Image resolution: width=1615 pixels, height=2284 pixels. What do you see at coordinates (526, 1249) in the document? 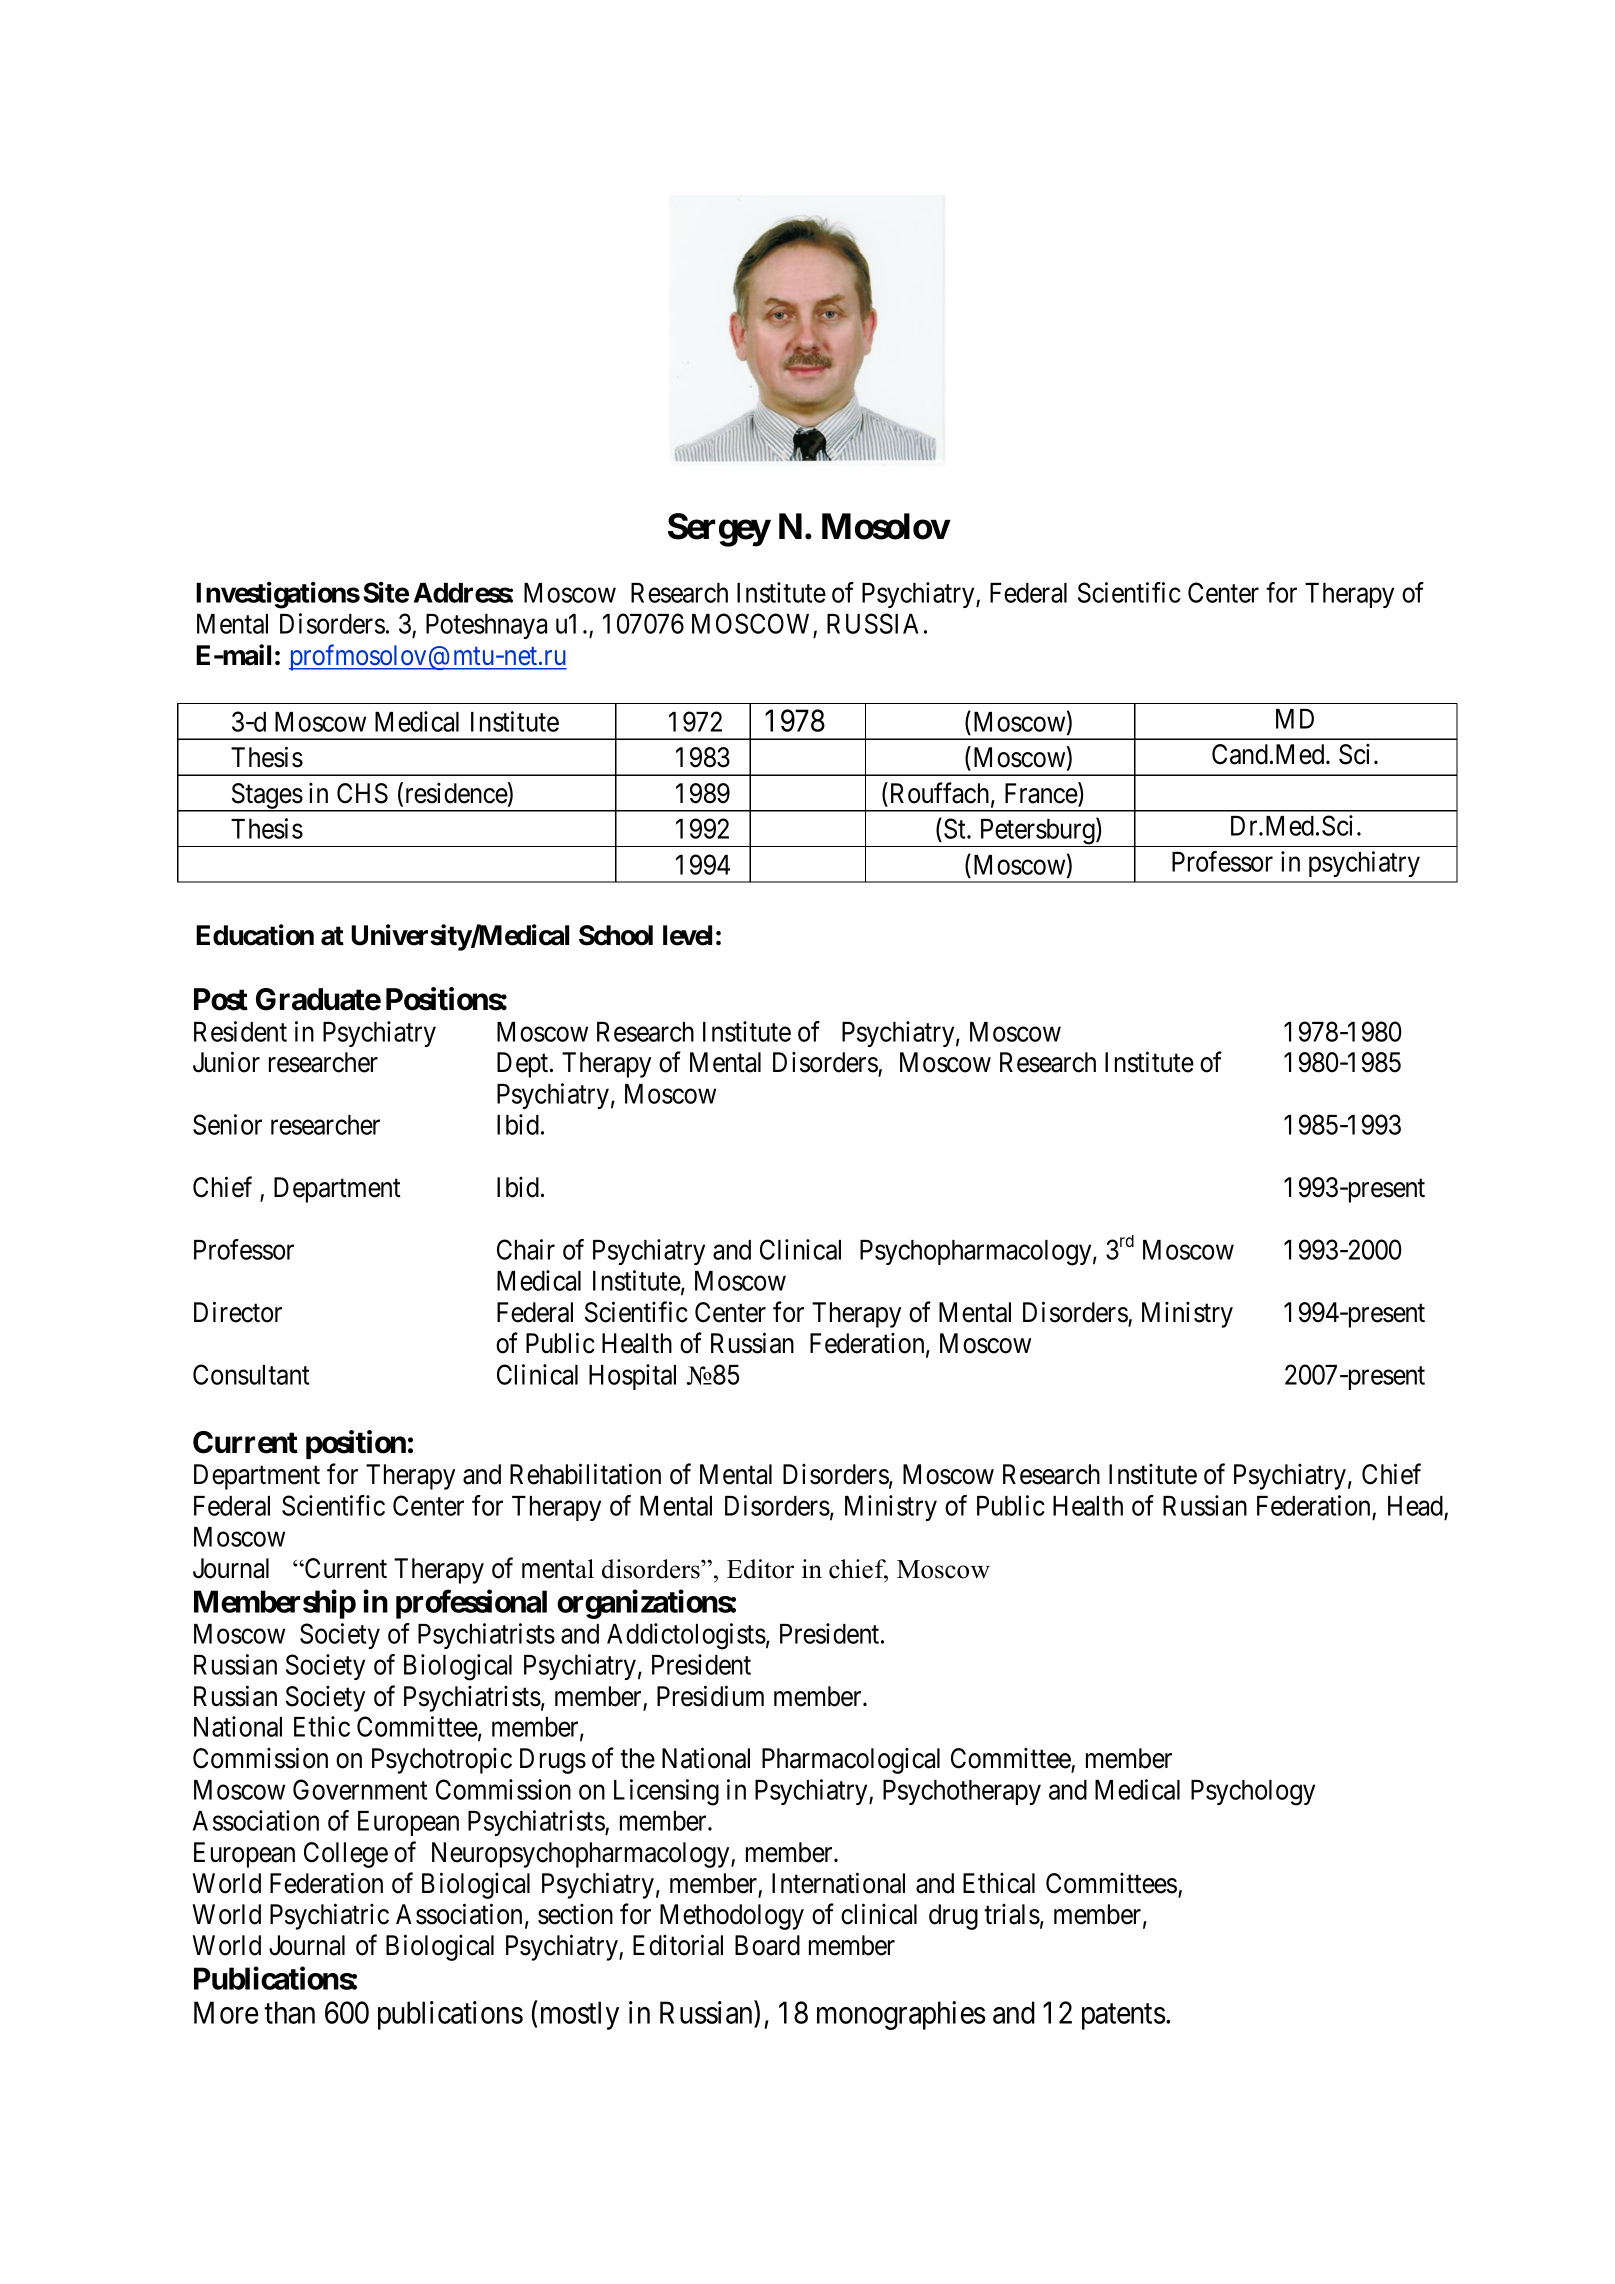
I see `Chair` at bounding box center [526, 1249].
